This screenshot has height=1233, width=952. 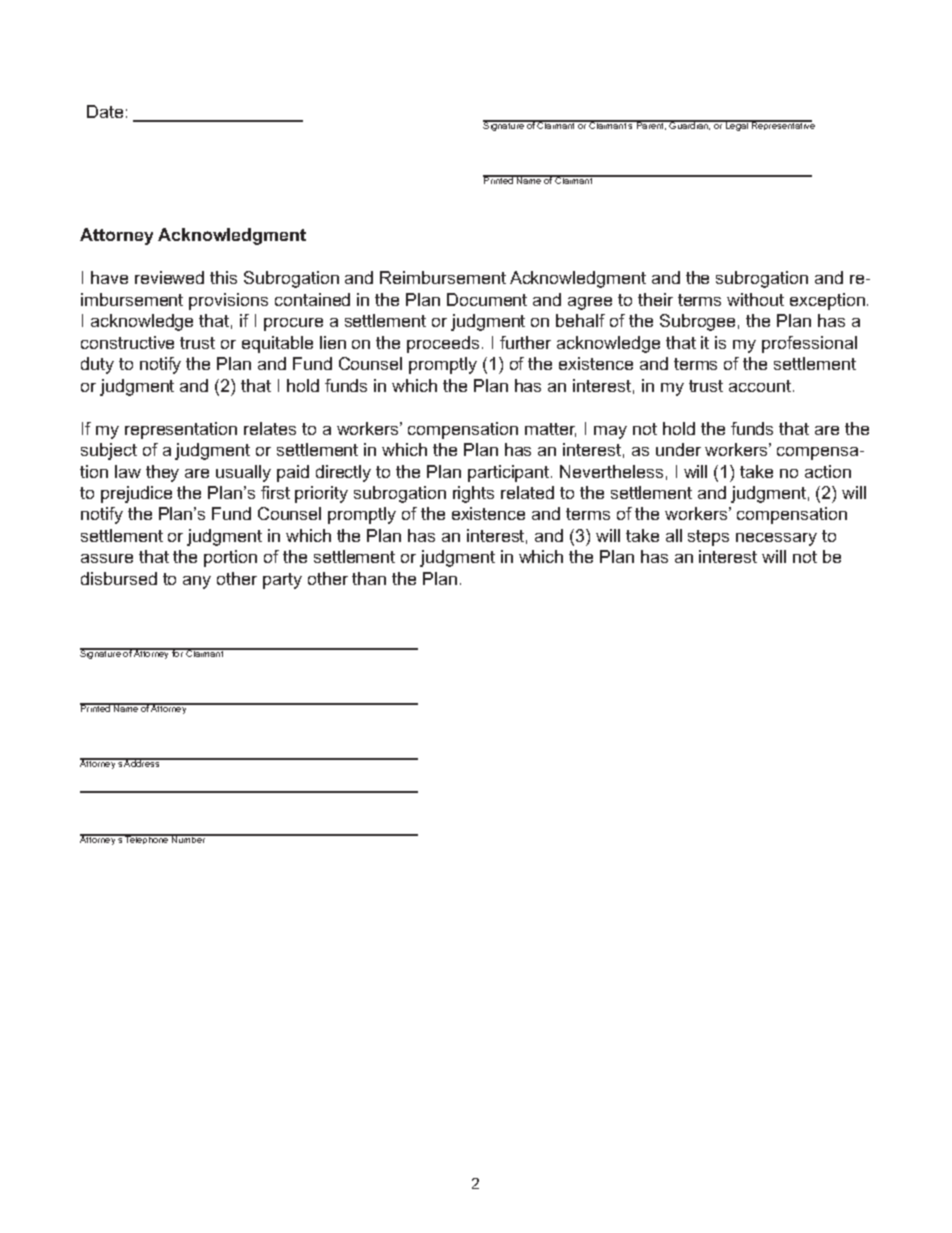 What do you see at coordinates (809, 344) in the screenshot?
I see `professional` at bounding box center [809, 344].
